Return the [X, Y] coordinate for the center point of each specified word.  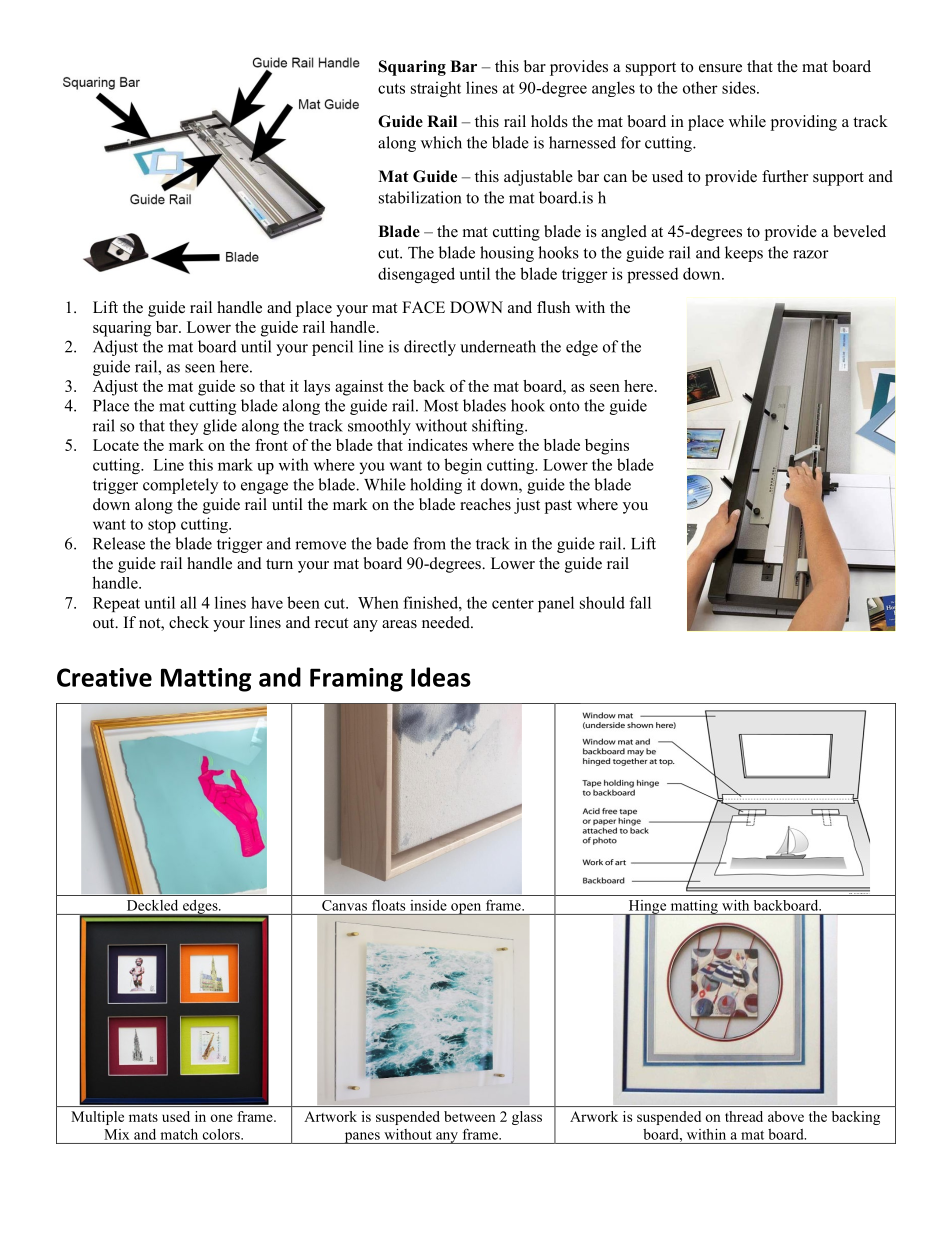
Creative [104, 677]
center [513, 604]
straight [436, 89]
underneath [498, 346]
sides [740, 87]
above [786, 1116]
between [469, 1116]
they [183, 427]
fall [640, 602]
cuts [391, 88]
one [221, 1118]
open [466, 909]
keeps [744, 254]
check [189, 622]
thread [744, 1116]
